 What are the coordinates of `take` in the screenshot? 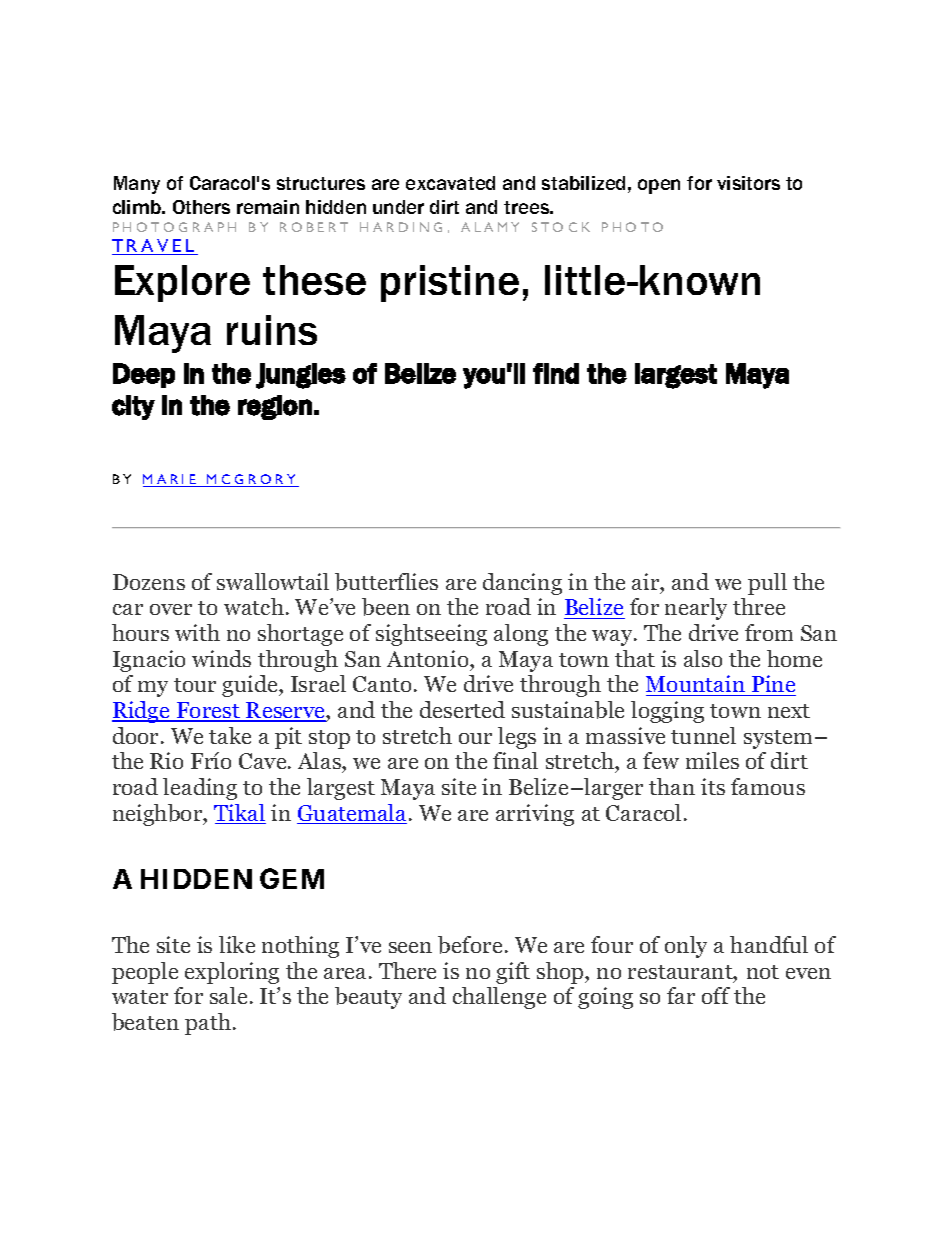 It's located at (230, 735).
